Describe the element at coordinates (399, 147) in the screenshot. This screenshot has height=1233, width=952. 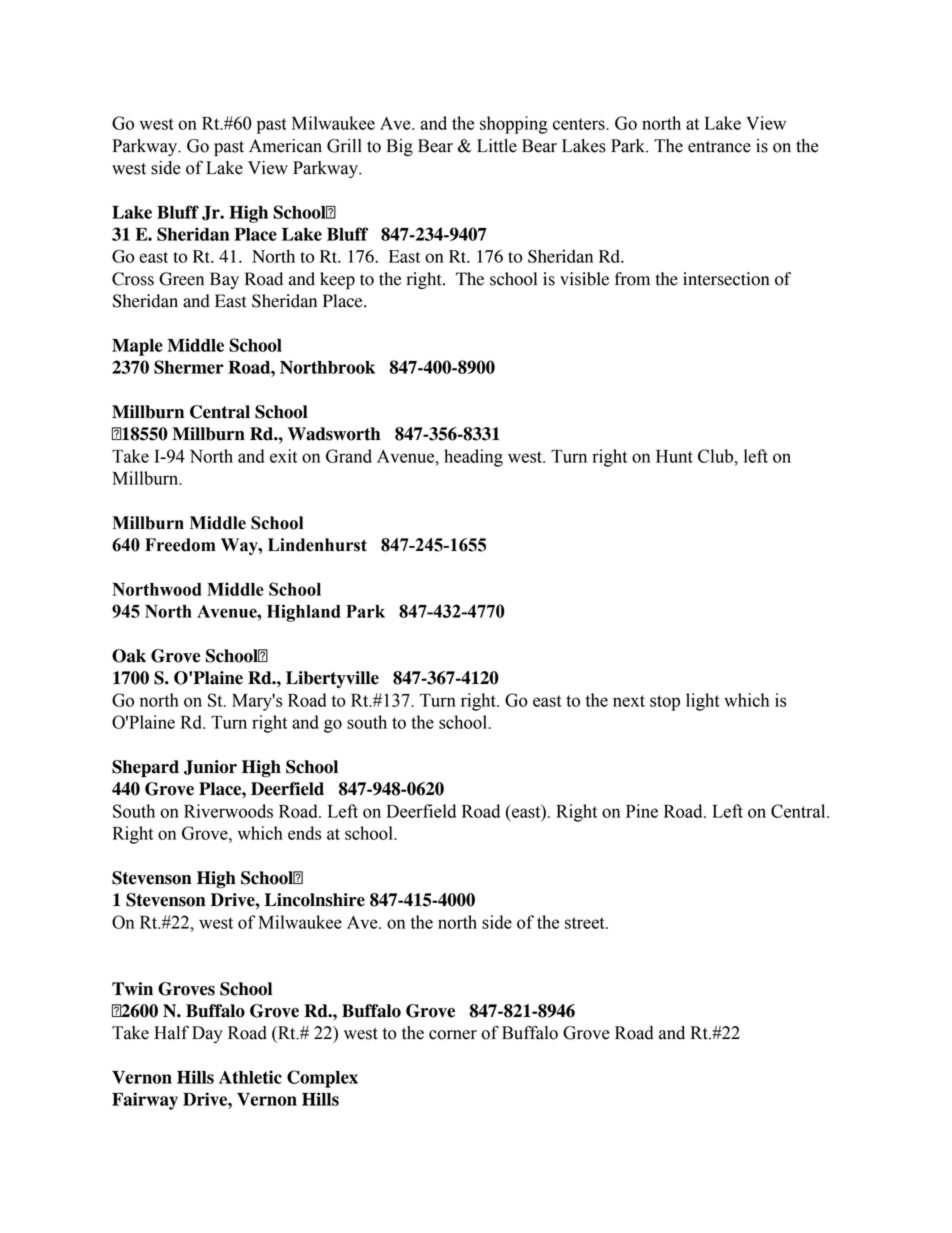
I see `Big` at that location.
